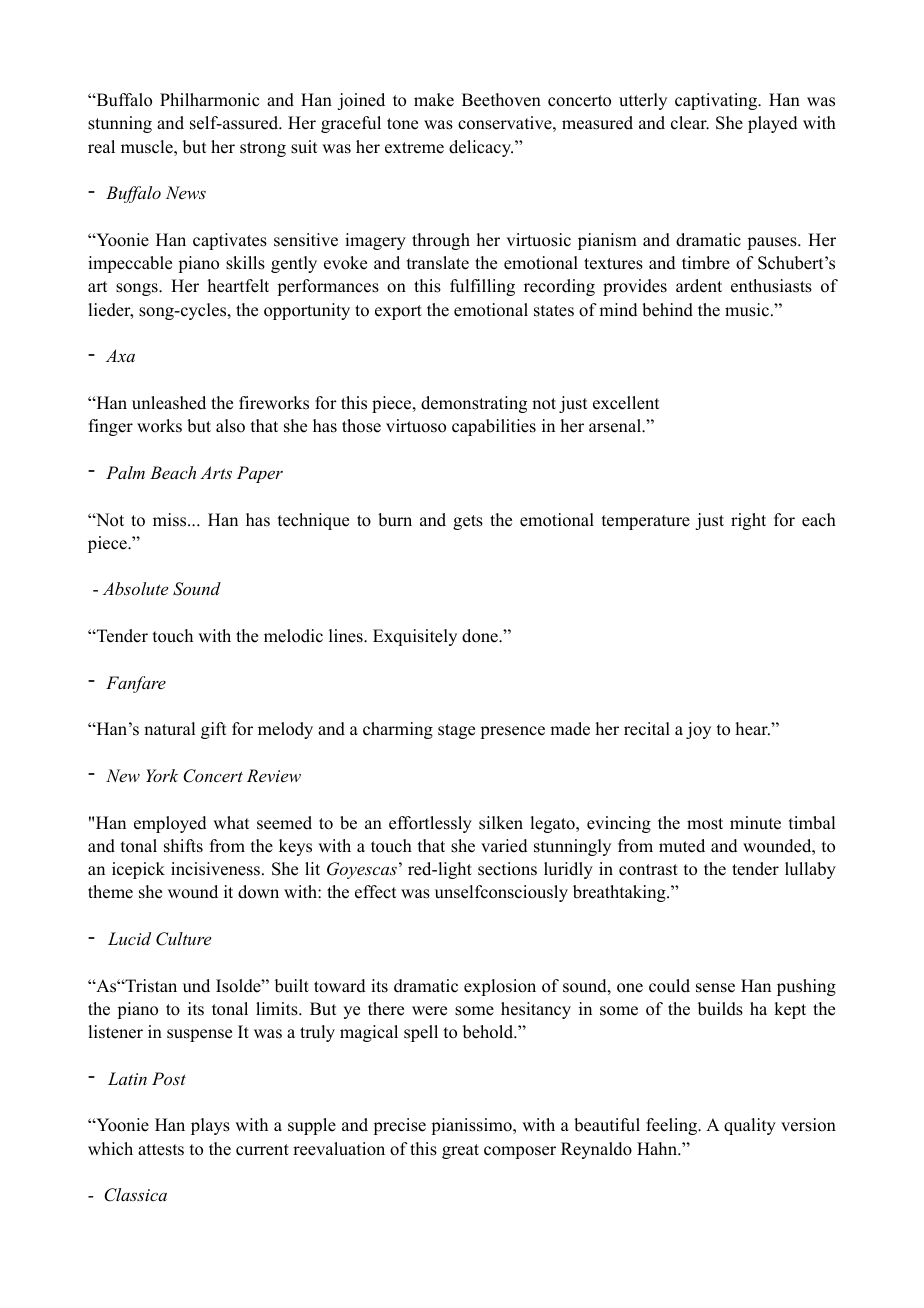 Image resolution: width=924 pixels, height=1308 pixels. What do you see at coordinates (430, 824) in the screenshot?
I see `effortlessly` at bounding box center [430, 824].
